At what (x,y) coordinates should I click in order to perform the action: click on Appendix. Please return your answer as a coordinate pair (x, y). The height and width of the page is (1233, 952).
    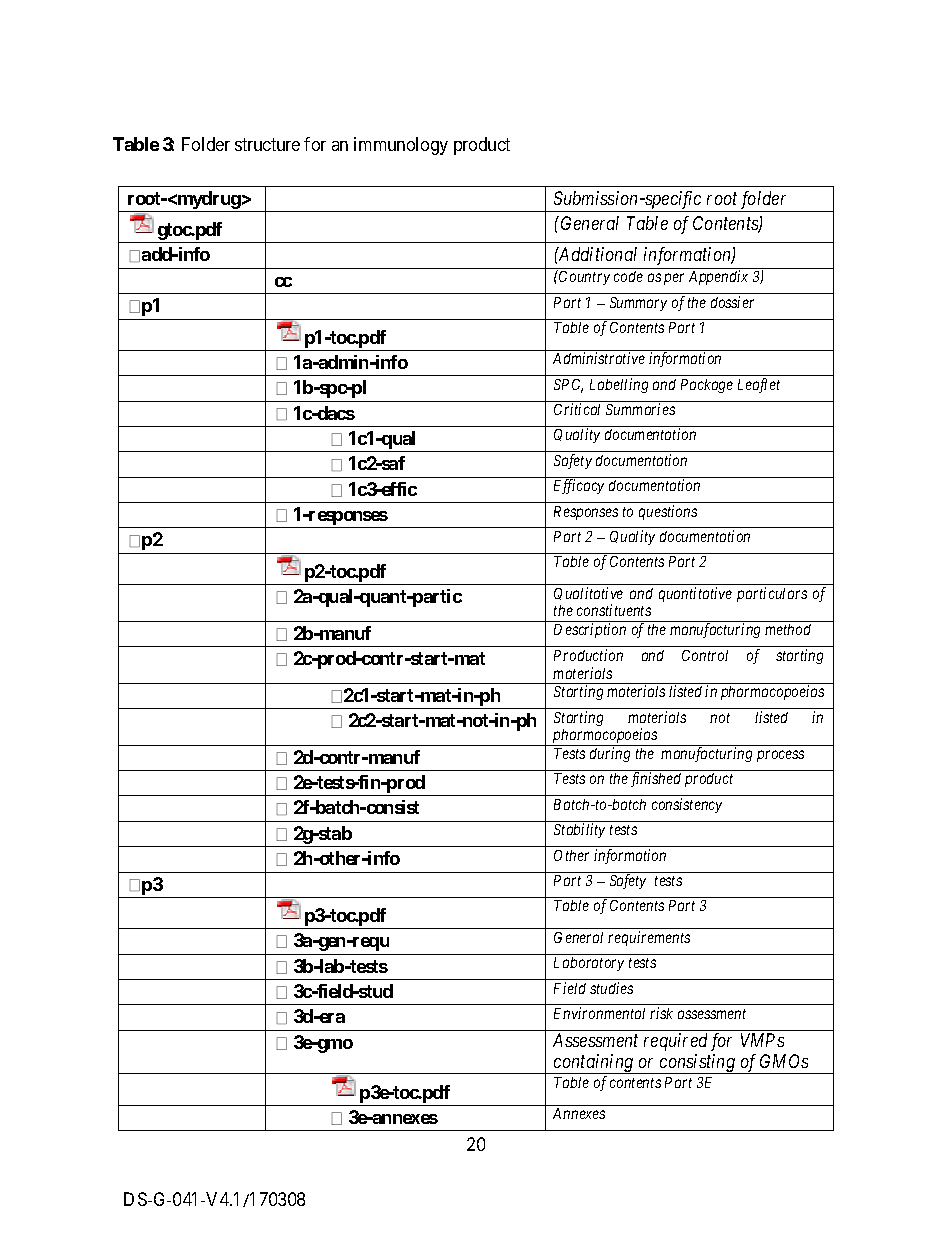
    Looking at the image, I should click on (718, 277).
